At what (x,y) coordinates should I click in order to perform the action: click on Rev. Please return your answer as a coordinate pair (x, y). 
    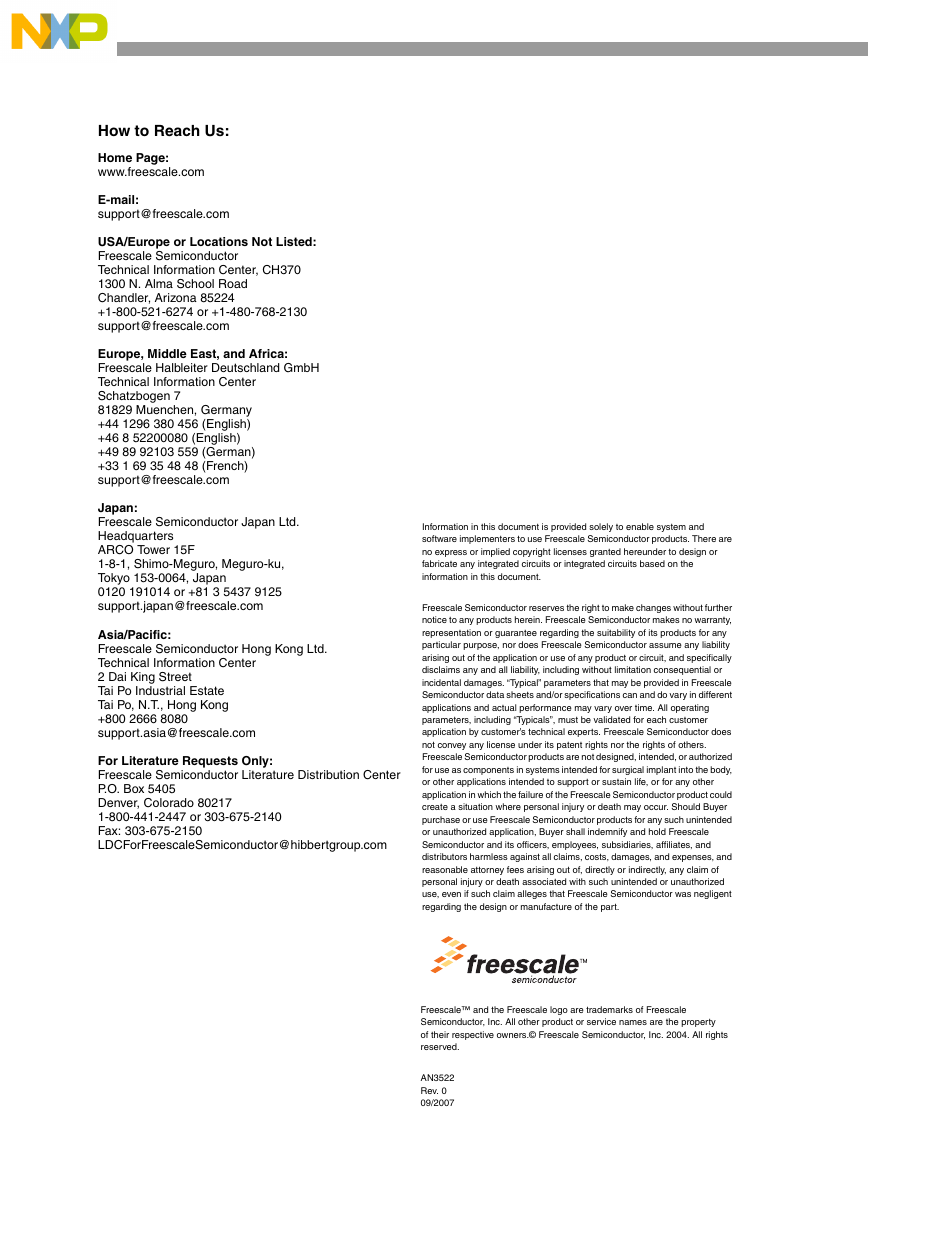
    Looking at the image, I should click on (429, 1090).
